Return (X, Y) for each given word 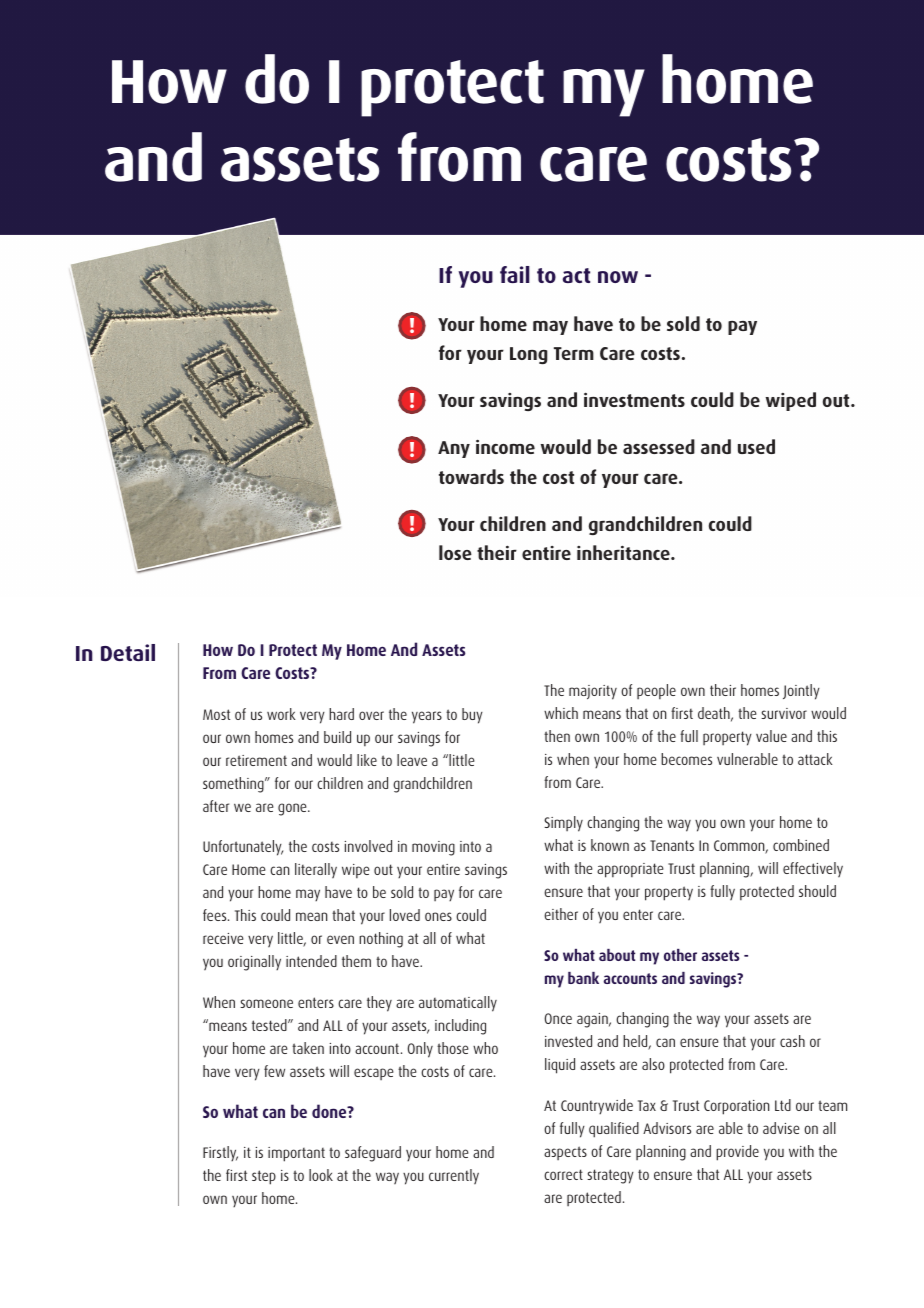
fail (515, 274)
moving (433, 848)
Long (529, 355)
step (264, 1177)
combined (801, 845)
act (576, 275)
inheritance (624, 552)
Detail (128, 652)
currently (454, 1177)
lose (455, 552)
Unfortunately (243, 848)
